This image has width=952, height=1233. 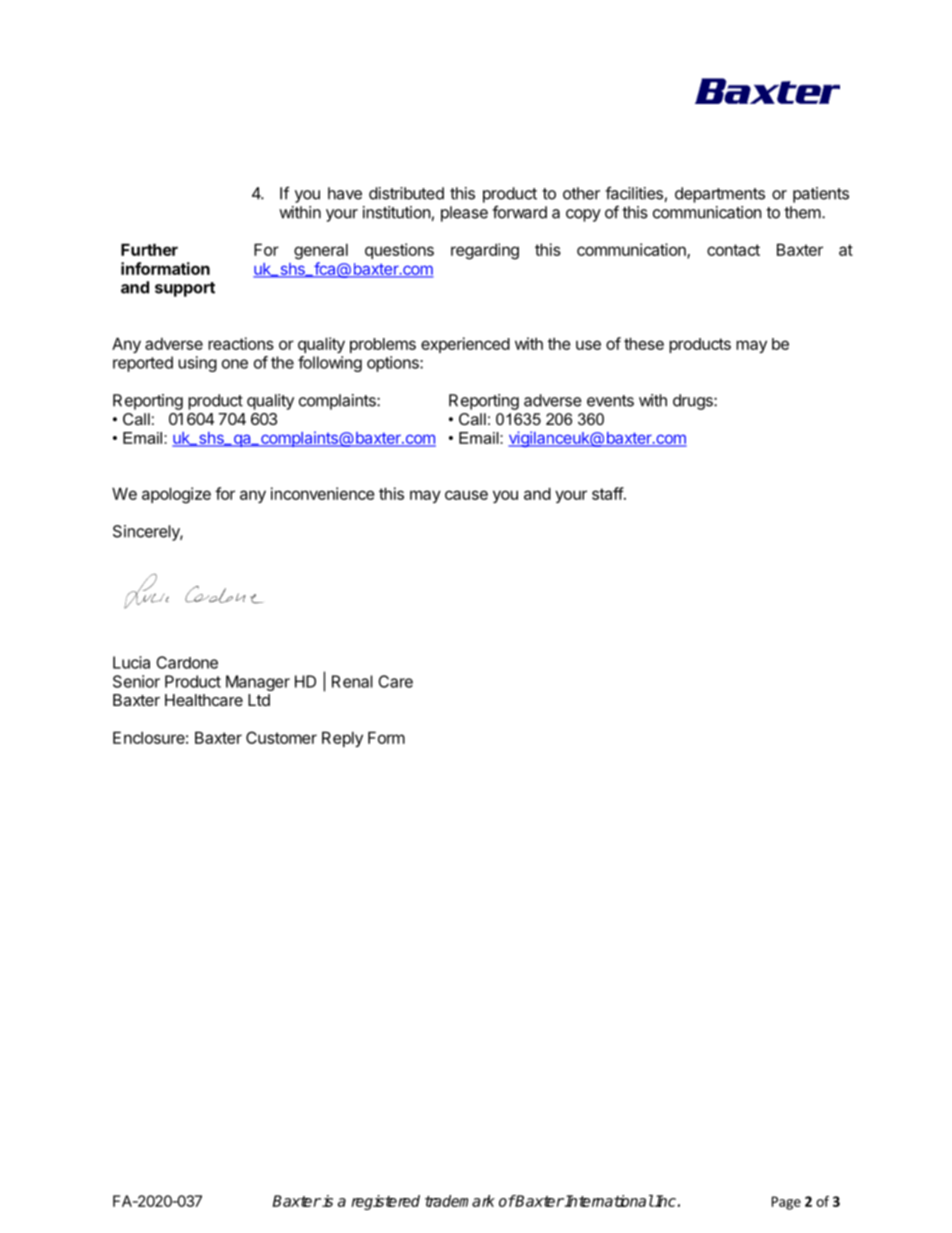 I want to click on contact, so click(x=733, y=250).
